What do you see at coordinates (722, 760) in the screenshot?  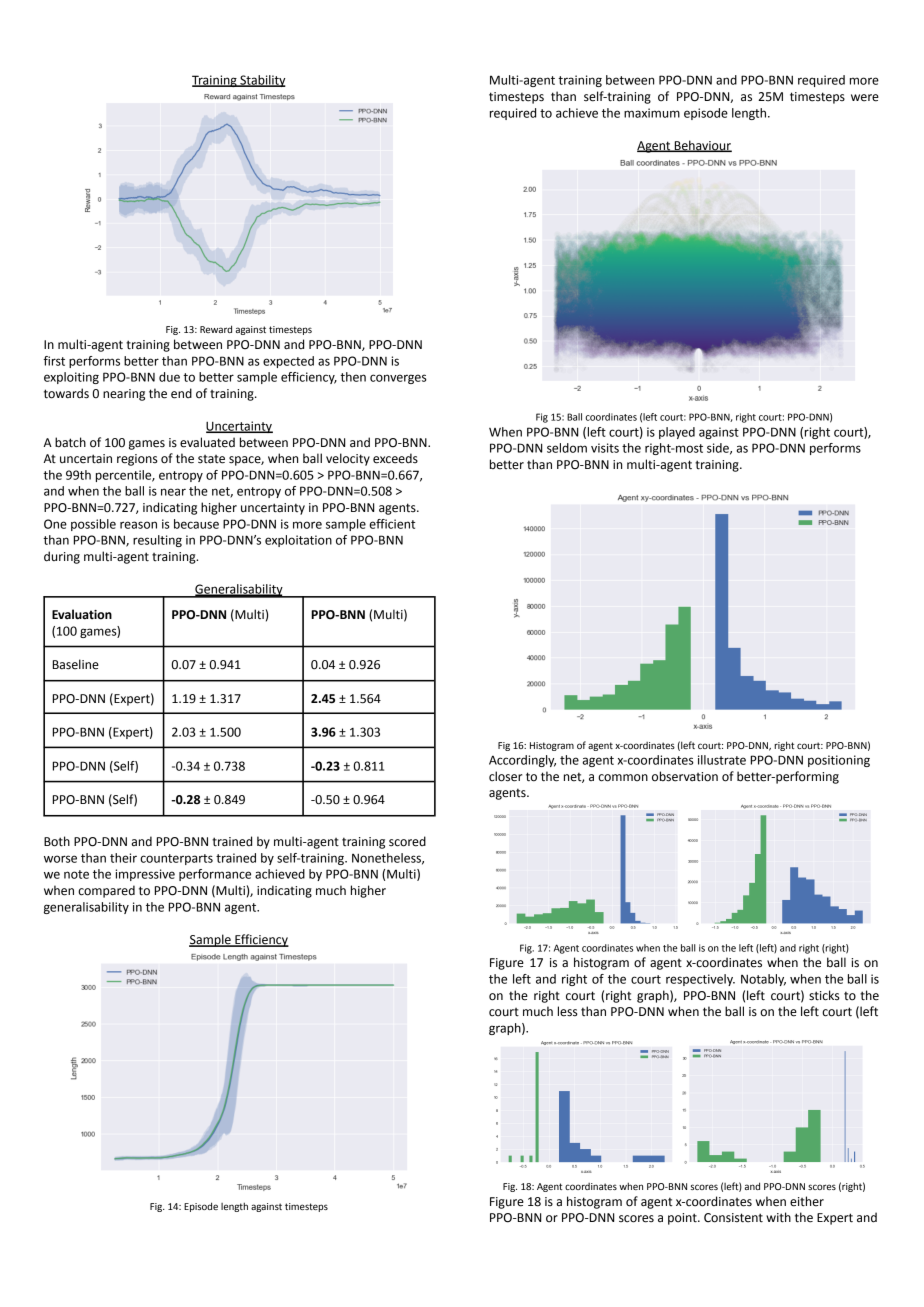 I see `illustrate` at bounding box center [722, 760].
